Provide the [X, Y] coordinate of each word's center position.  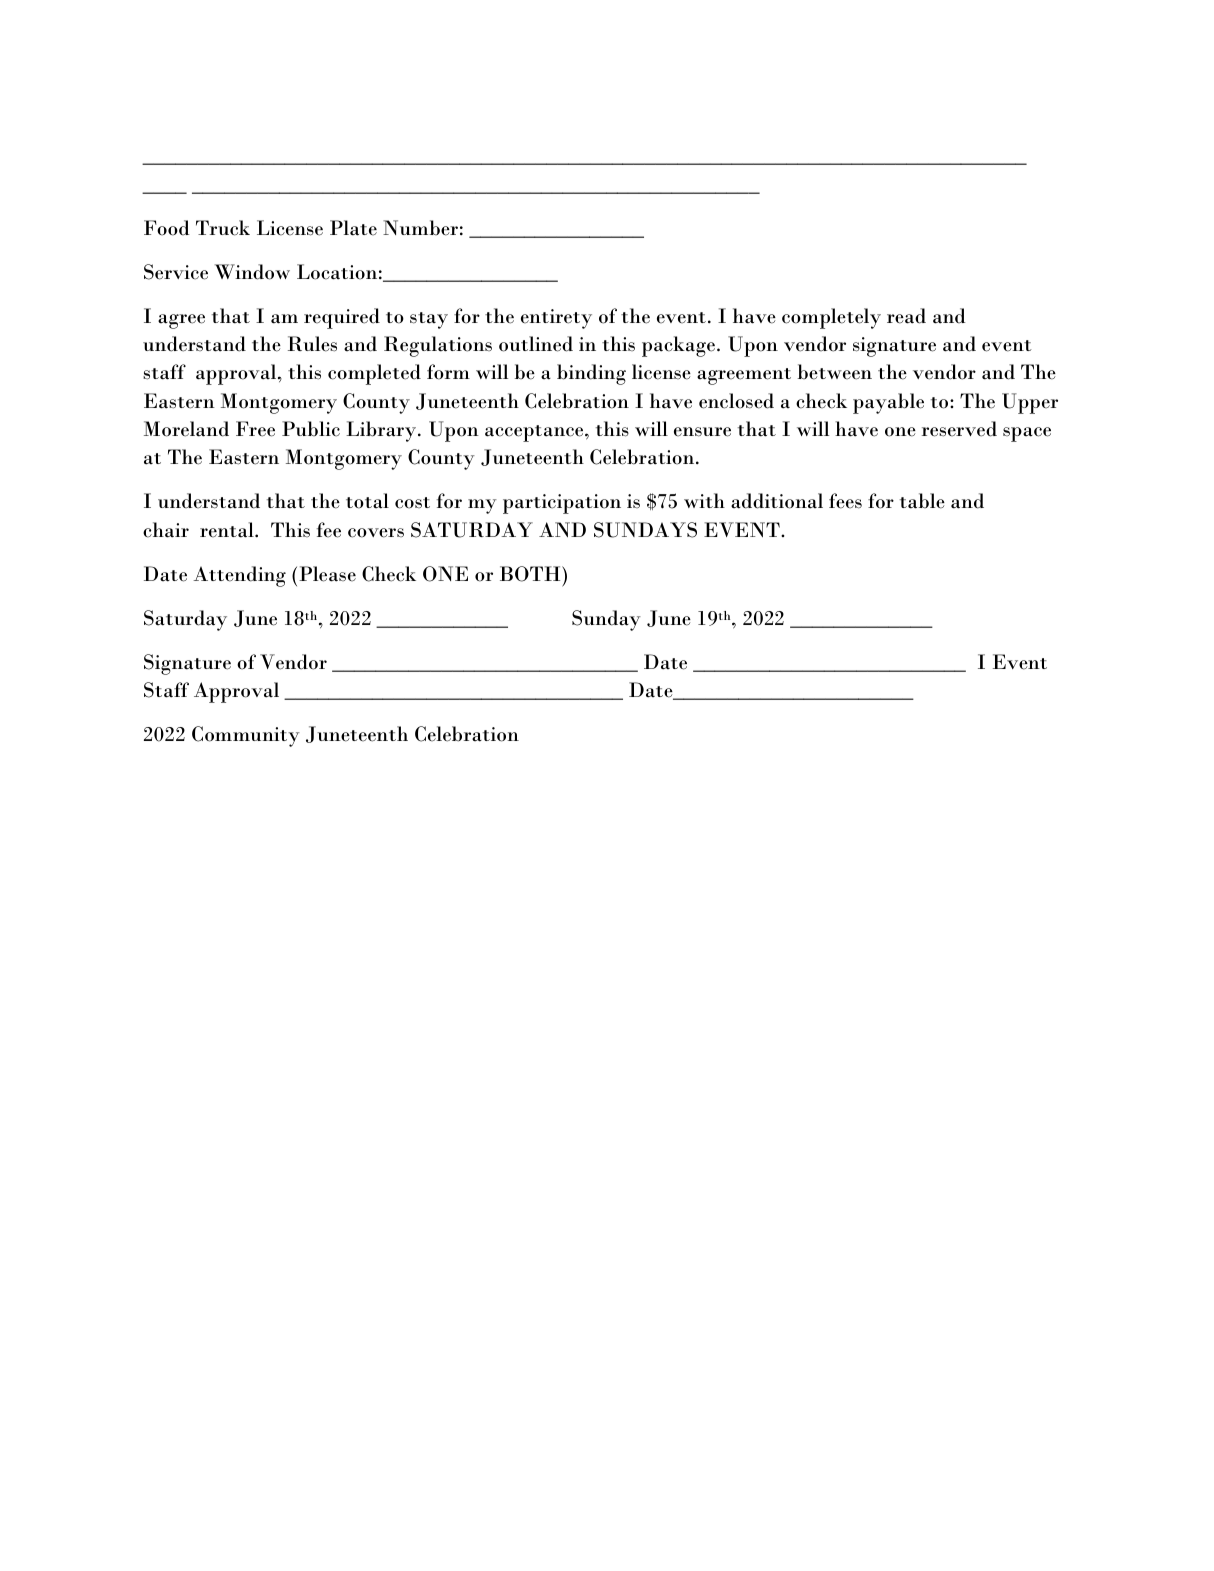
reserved [959, 429]
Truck [223, 228]
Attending [239, 576]
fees [845, 501]
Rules [312, 344]
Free [255, 429]
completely [831, 318]
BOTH [531, 574]
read [906, 316]
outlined [536, 344]
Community [246, 736]
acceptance [535, 433]
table [922, 501]
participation [562, 504]
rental [228, 530]
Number [420, 228]
